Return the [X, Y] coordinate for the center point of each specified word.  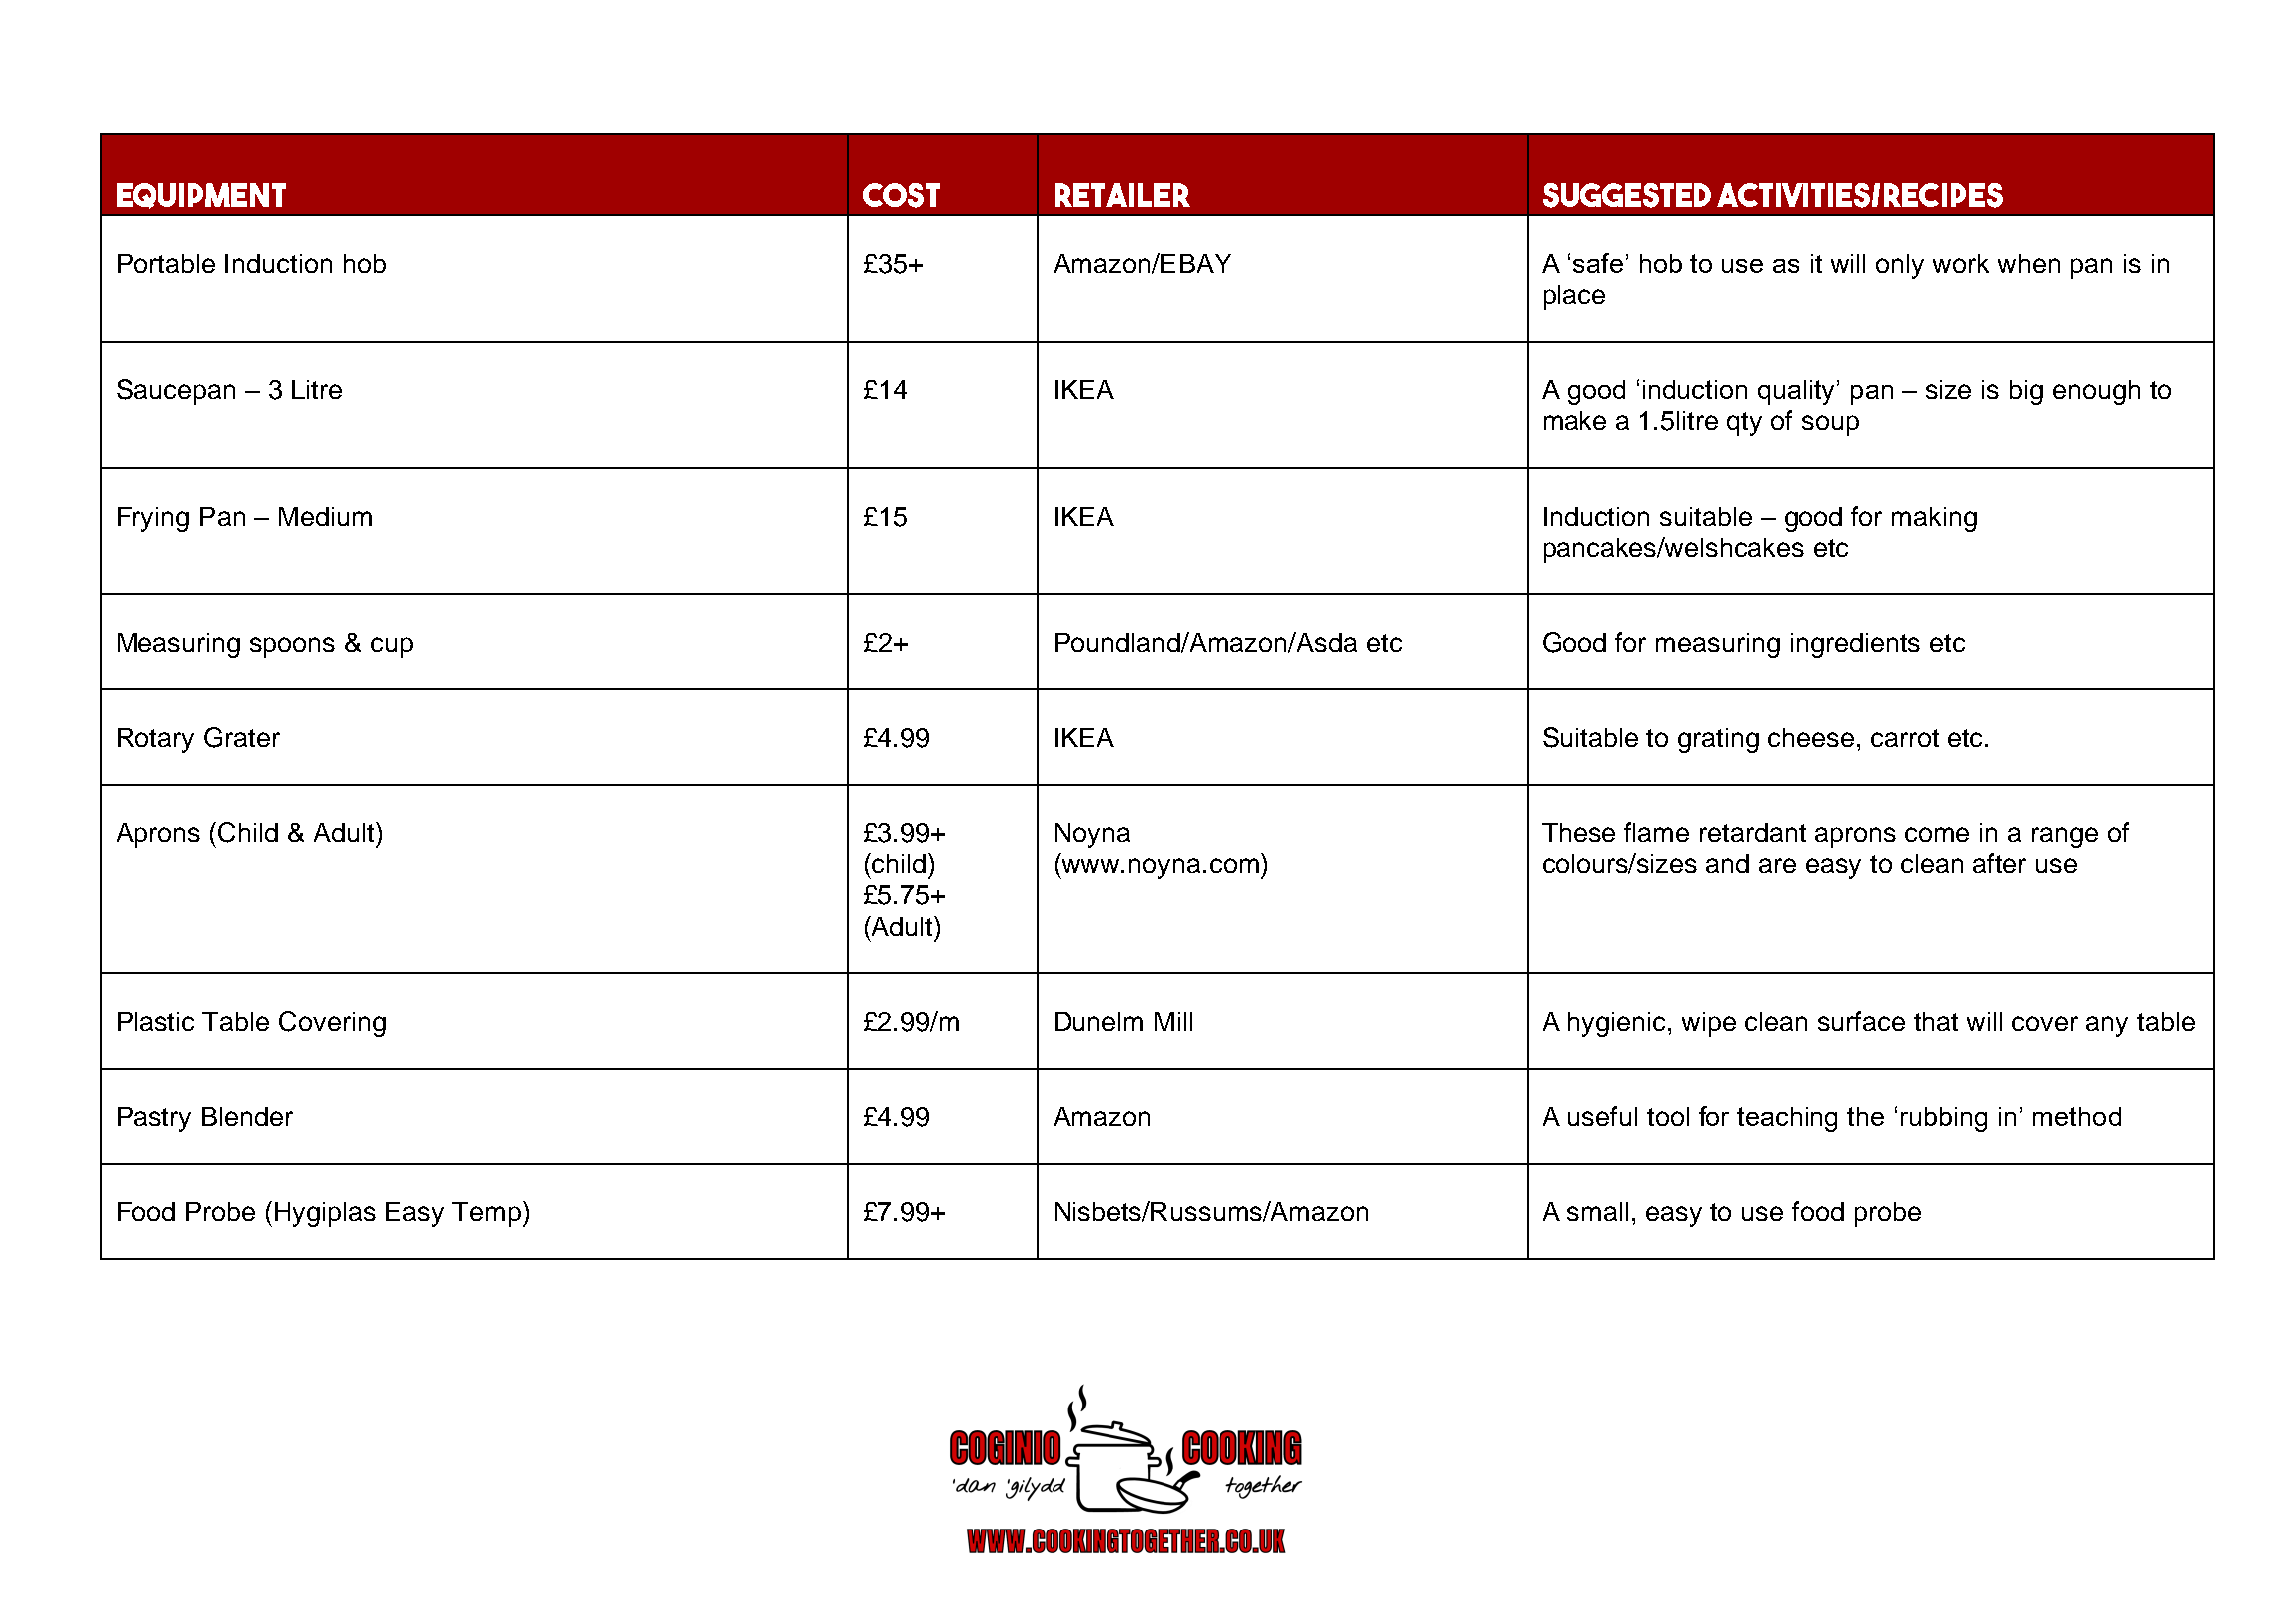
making [1934, 519]
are [1777, 865]
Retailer [1122, 195]
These [1578, 832]
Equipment [201, 196]
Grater [242, 737]
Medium [325, 516]
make [1575, 420]
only [1900, 266]
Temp [488, 1214]
